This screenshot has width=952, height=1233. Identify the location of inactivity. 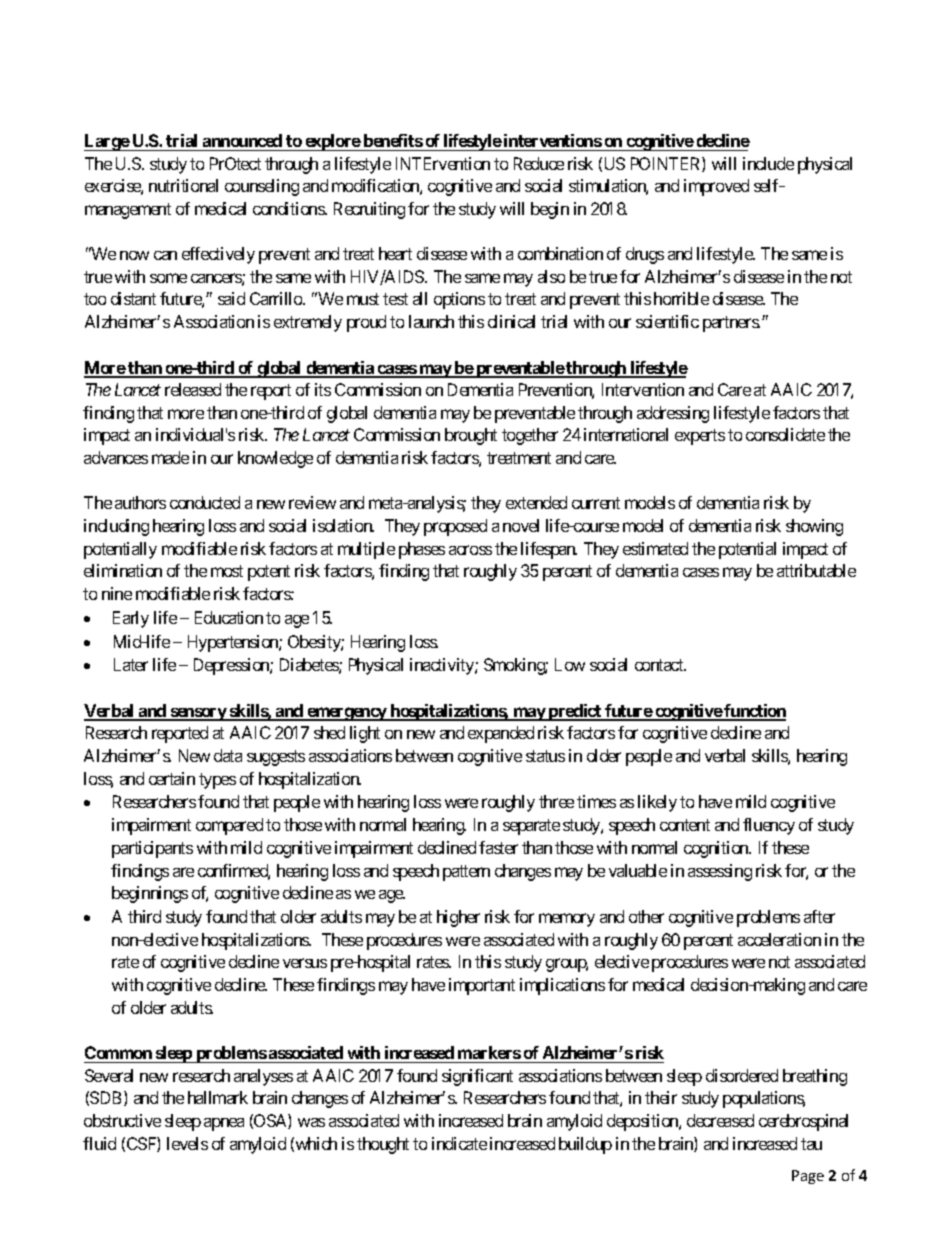
(443, 666).
